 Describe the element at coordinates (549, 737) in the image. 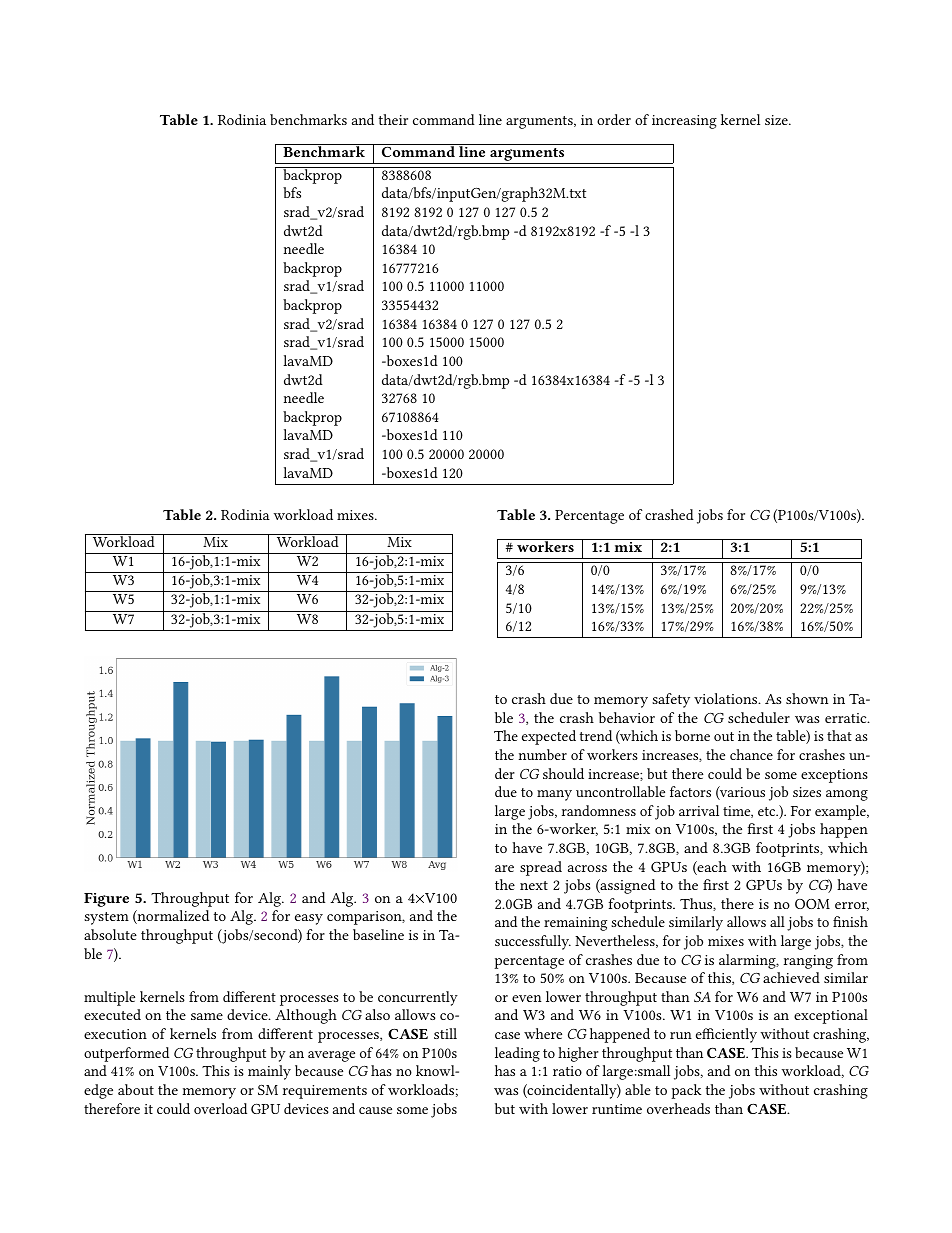

I see `expected` at that location.
